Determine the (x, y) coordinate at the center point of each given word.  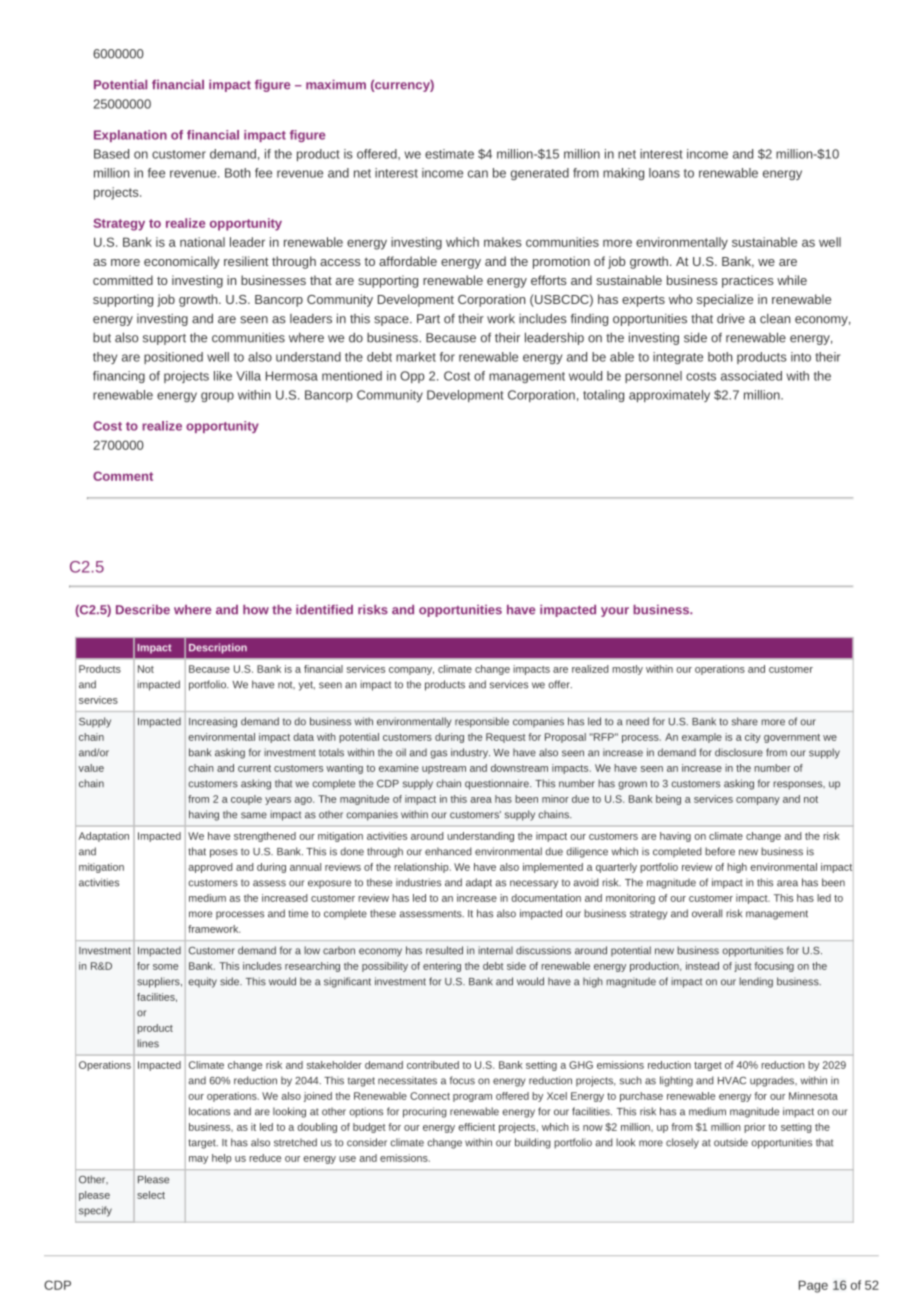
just (743, 967)
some (165, 967)
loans (664, 173)
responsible (482, 722)
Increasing (213, 722)
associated (751, 376)
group (217, 397)
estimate (449, 154)
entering (442, 967)
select (151, 1195)
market (416, 357)
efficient (476, 1127)
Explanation (130, 136)
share (745, 721)
